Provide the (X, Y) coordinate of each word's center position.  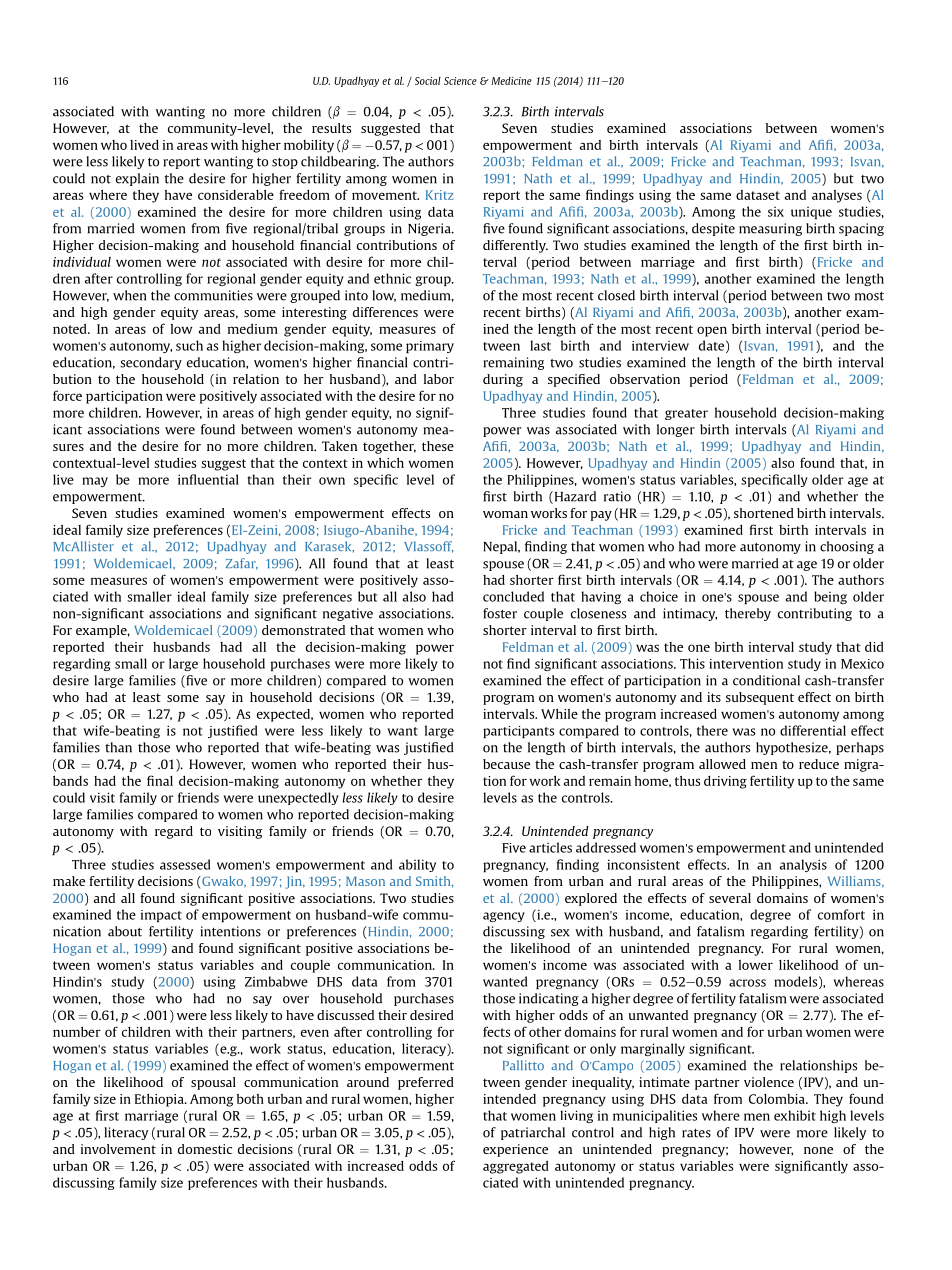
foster (500, 613)
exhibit (795, 1115)
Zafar (241, 564)
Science (460, 81)
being (830, 597)
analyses (837, 196)
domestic (205, 1149)
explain (137, 179)
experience (515, 1150)
